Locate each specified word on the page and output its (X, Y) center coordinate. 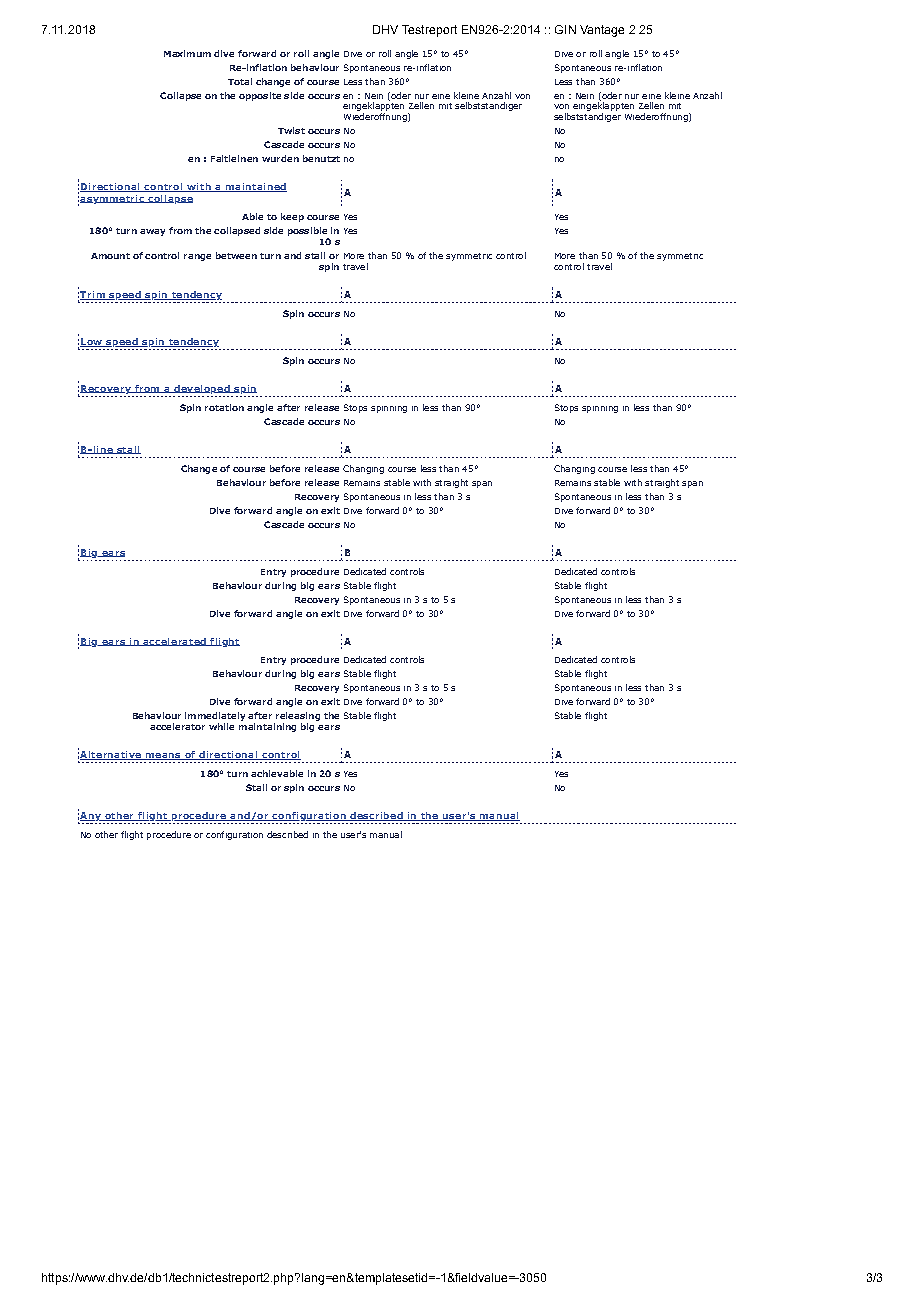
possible (308, 233)
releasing (297, 718)
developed (202, 389)
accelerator (177, 726)
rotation (224, 407)
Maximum (187, 53)
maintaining (267, 727)
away (152, 232)
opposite (260, 96)
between (236, 255)
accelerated (174, 642)
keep (292, 217)
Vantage (602, 31)
